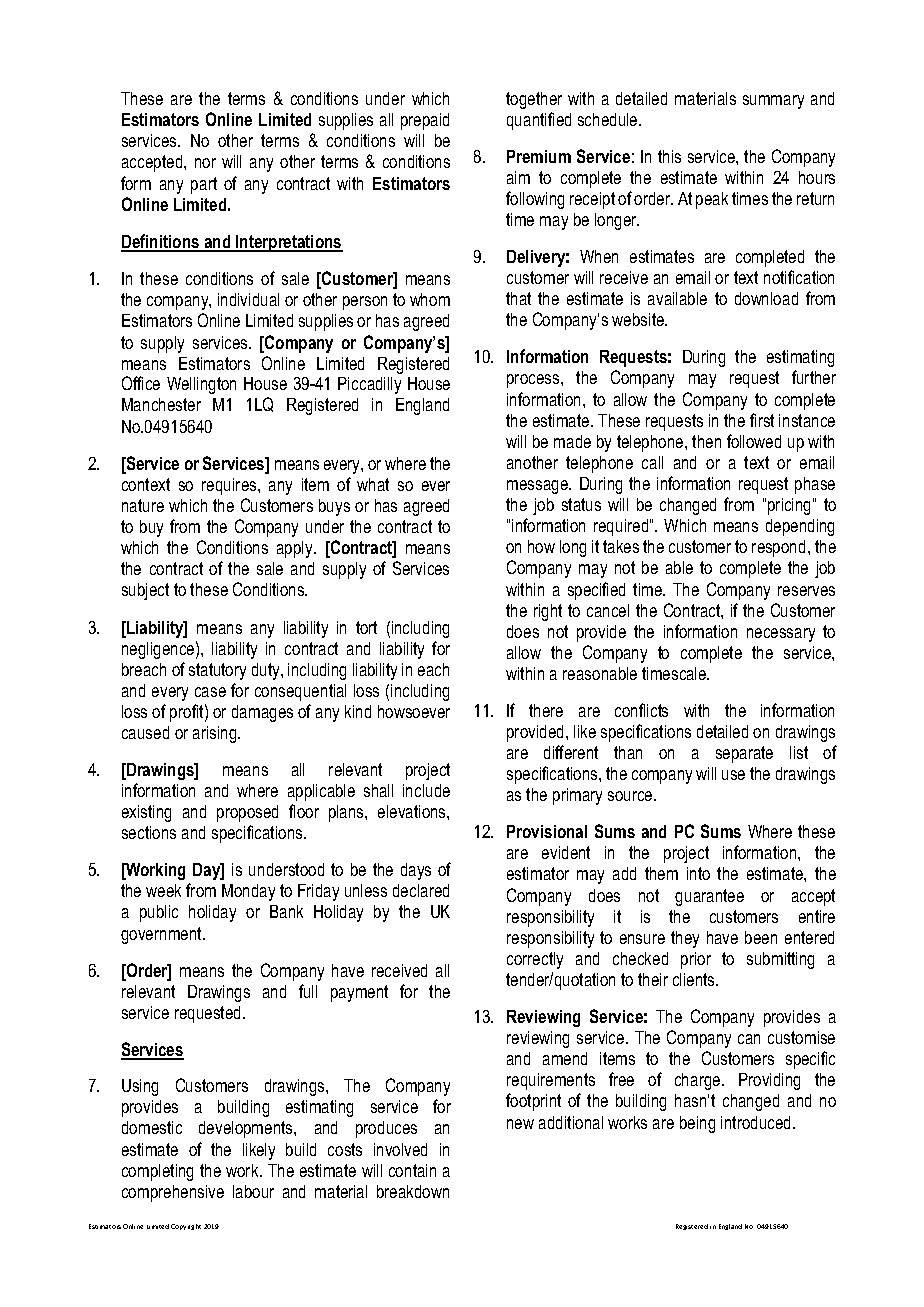 This screenshot has width=924, height=1307. What do you see at coordinates (247, 1129) in the screenshot?
I see `developments` at bounding box center [247, 1129].
